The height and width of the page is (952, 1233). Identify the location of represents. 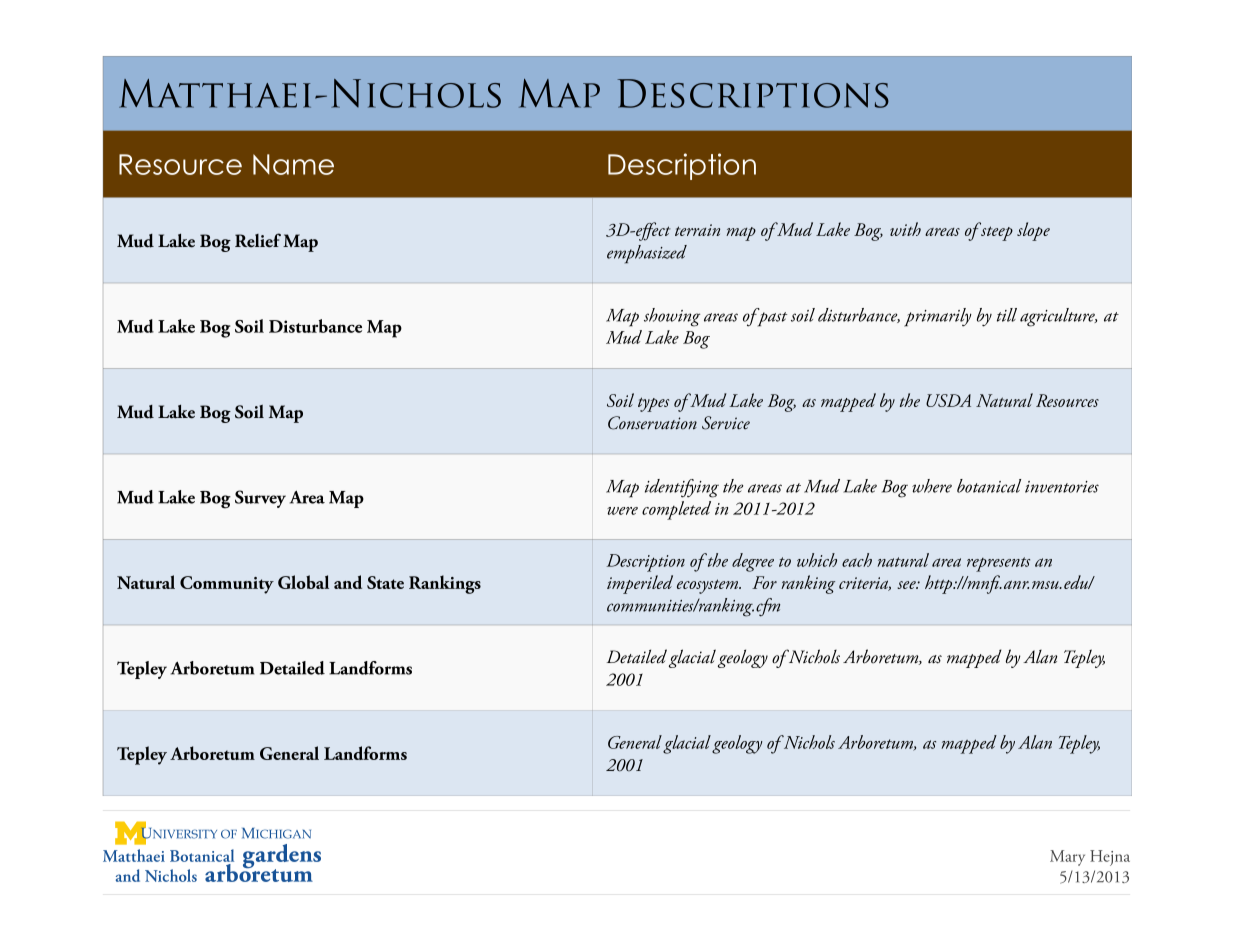
(998, 564).
